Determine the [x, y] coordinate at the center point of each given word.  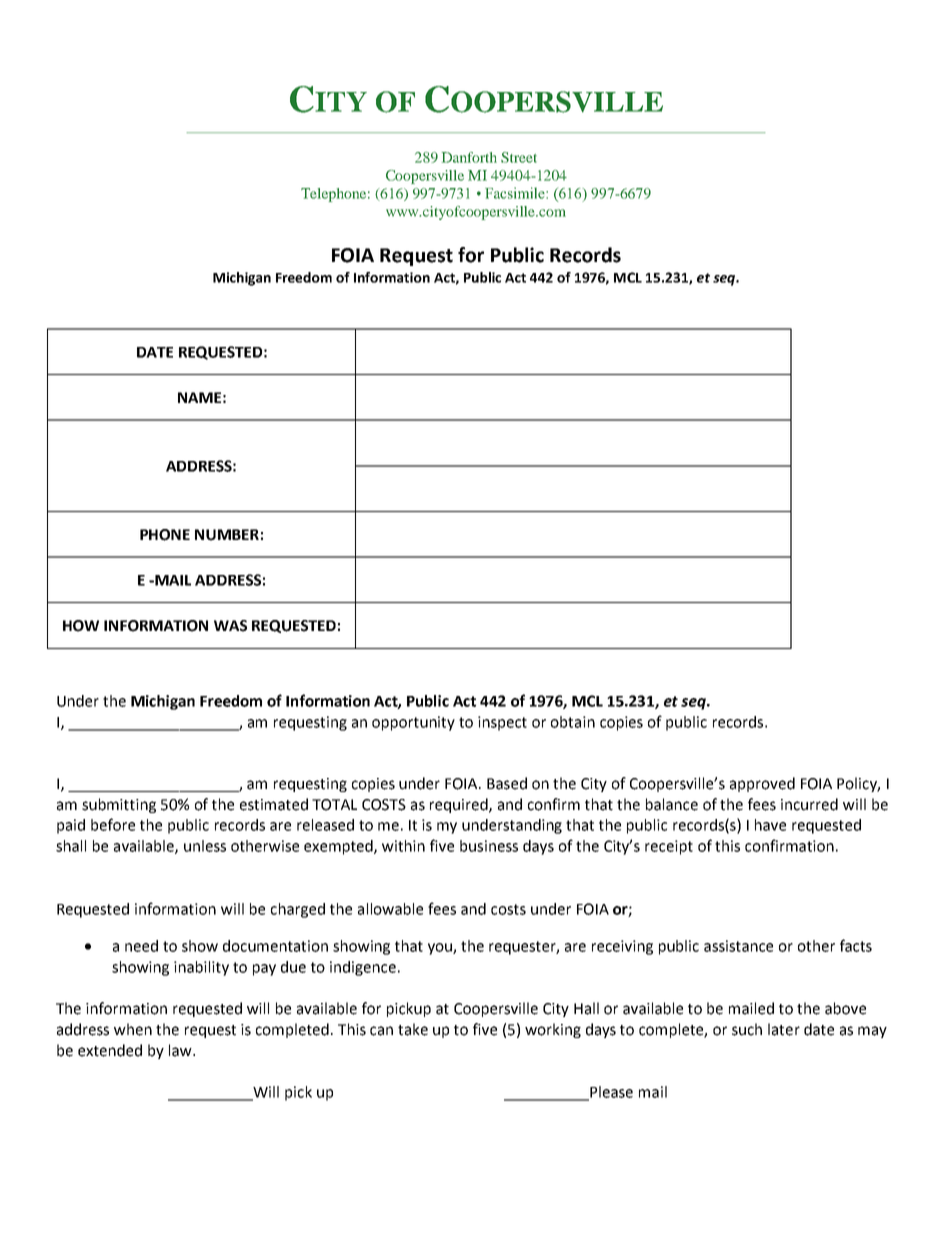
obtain [573, 722]
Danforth [469, 157]
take [413, 1029]
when [133, 1029]
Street [519, 157]
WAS [230, 626]
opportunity [413, 723]
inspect [502, 723]
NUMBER [227, 535]
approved [762, 784]
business [489, 846]
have [770, 825]
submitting [119, 805]
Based [507, 783]
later [784, 1029]
